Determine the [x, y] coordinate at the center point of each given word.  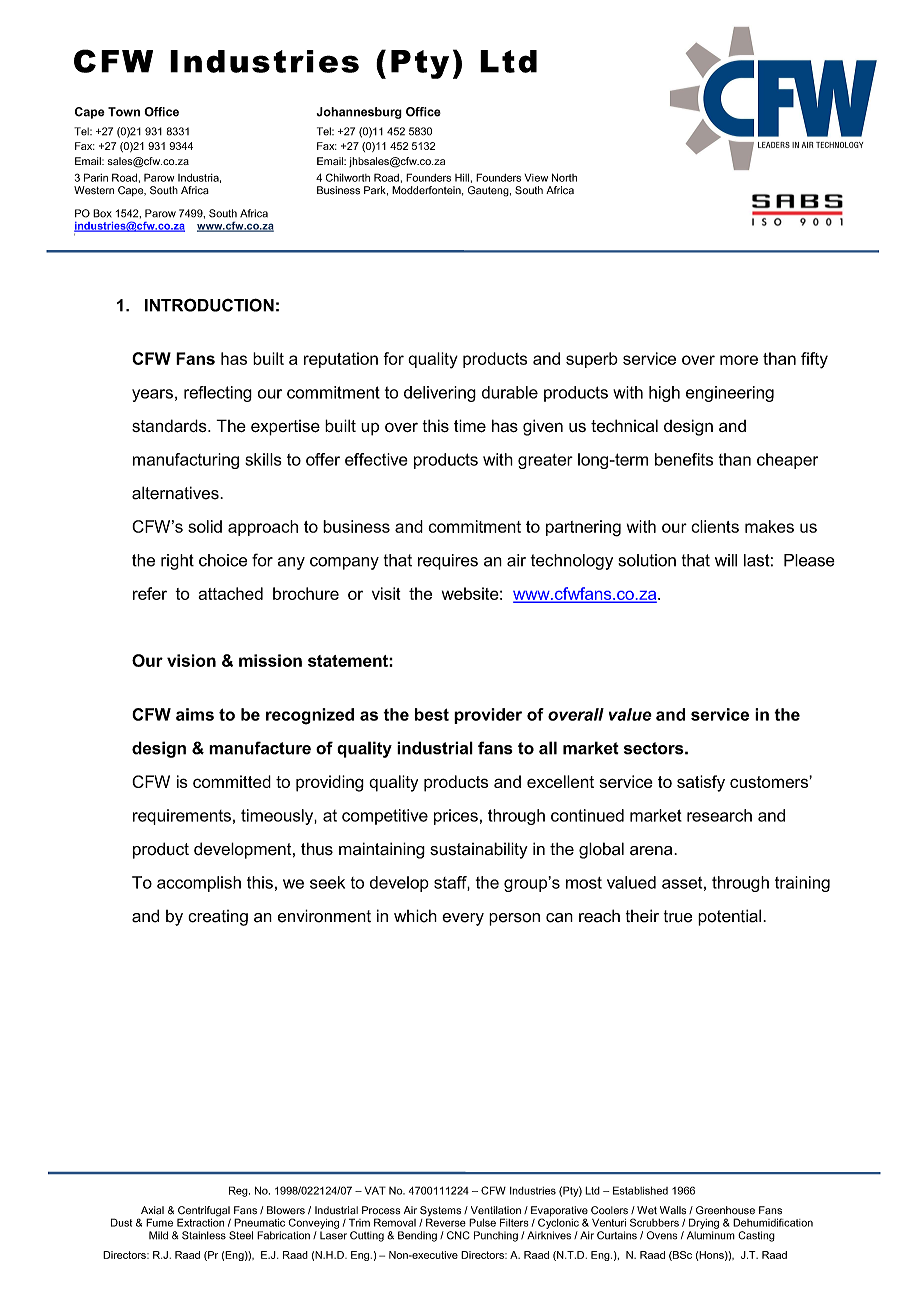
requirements [182, 817]
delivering [440, 394]
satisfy [701, 783]
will [726, 560]
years [152, 395]
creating [218, 918]
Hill [462, 177]
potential [729, 917]
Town [124, 112]
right [177, 562]
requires [448, 562]
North [564, 177]
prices [456, 817]
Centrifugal [204, 1212]
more [739, 360]
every [463, 919]
